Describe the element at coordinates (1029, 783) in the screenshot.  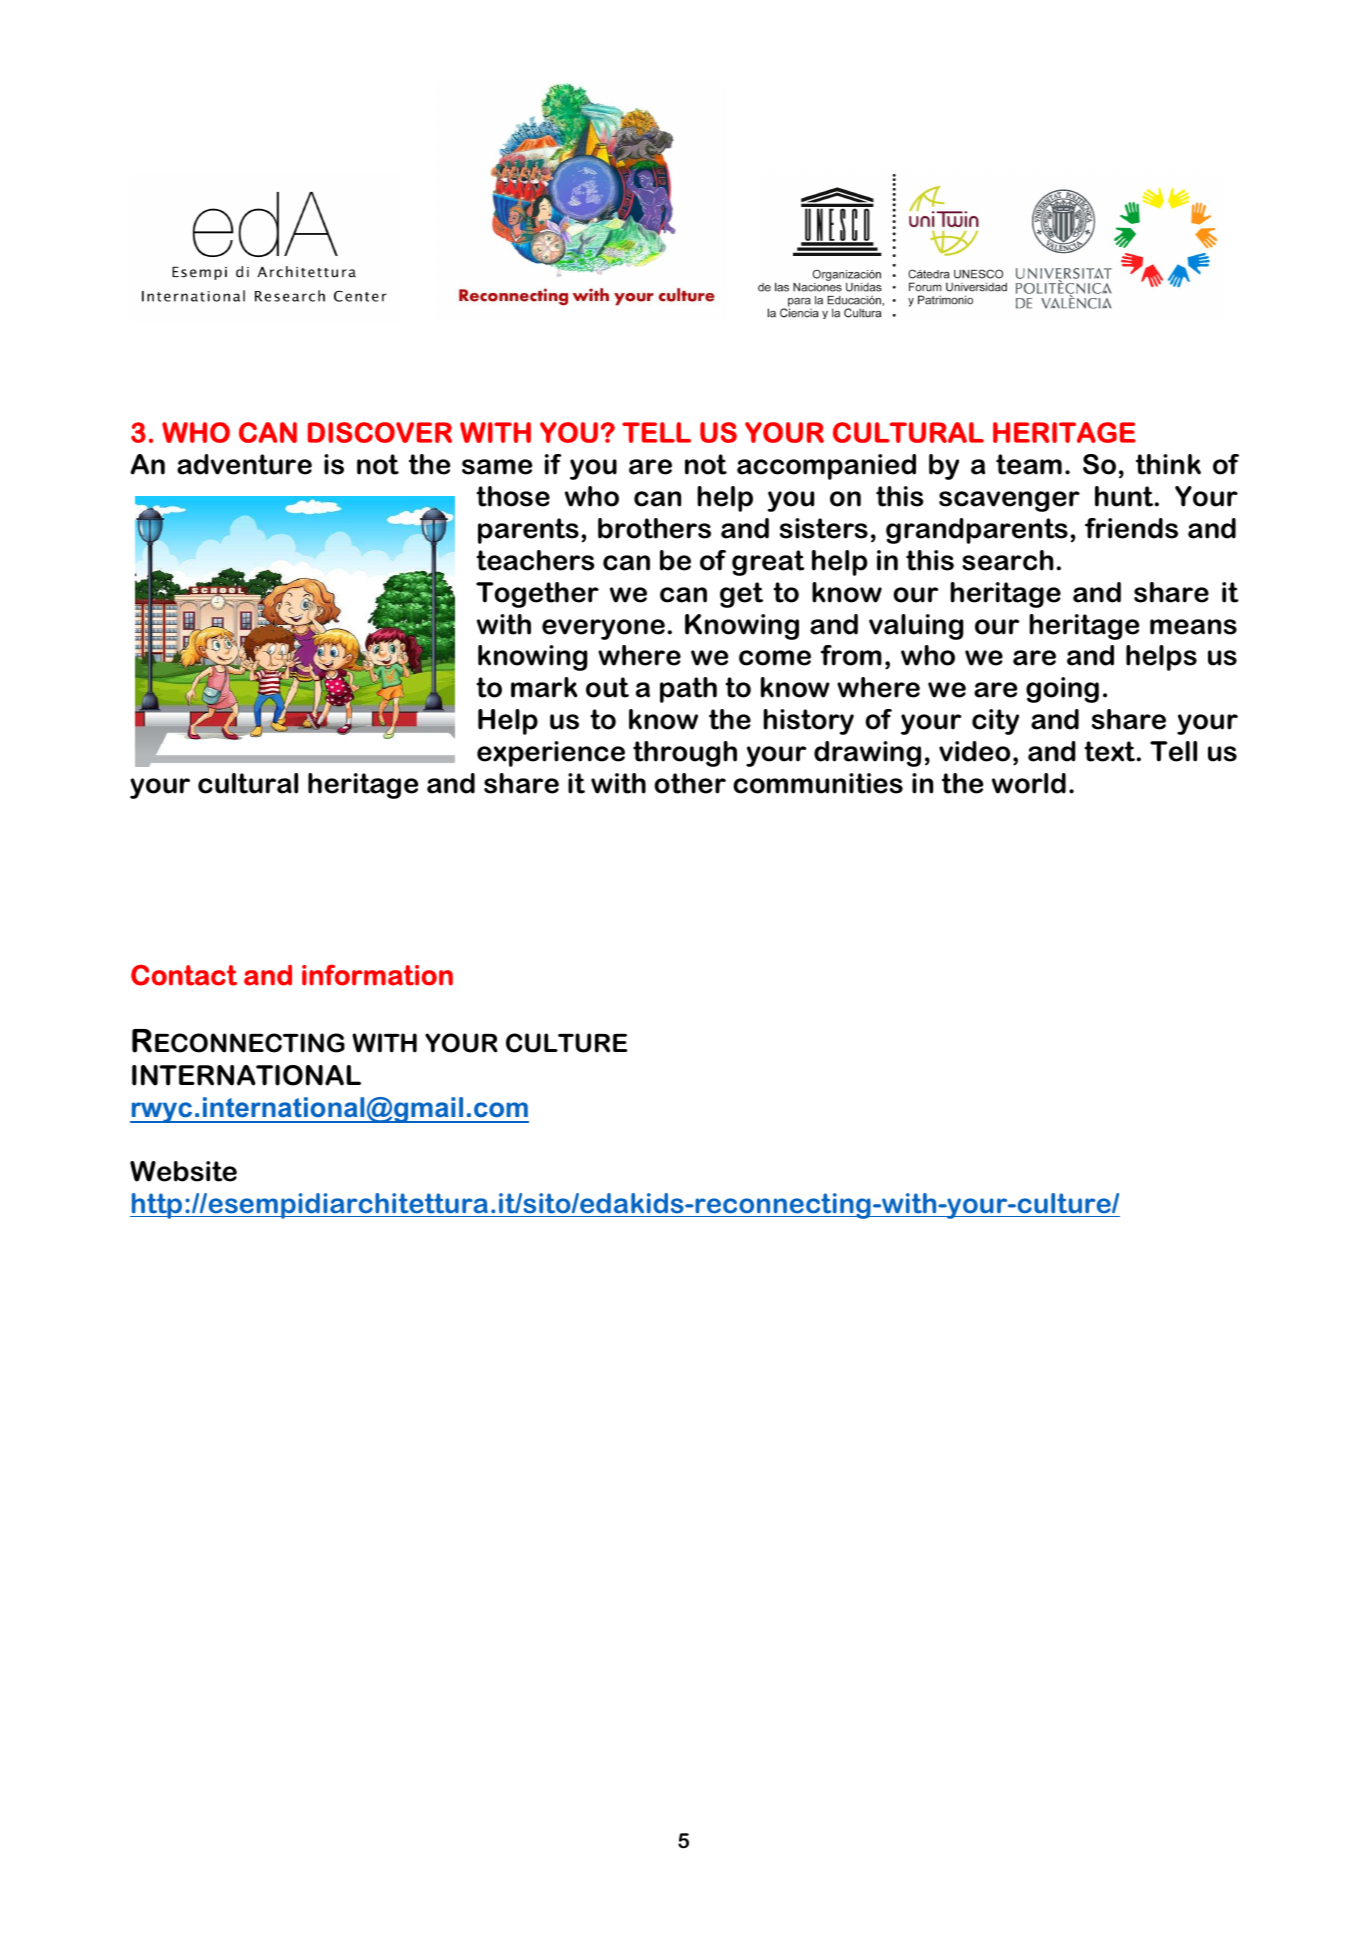
I see `world` at that location.
